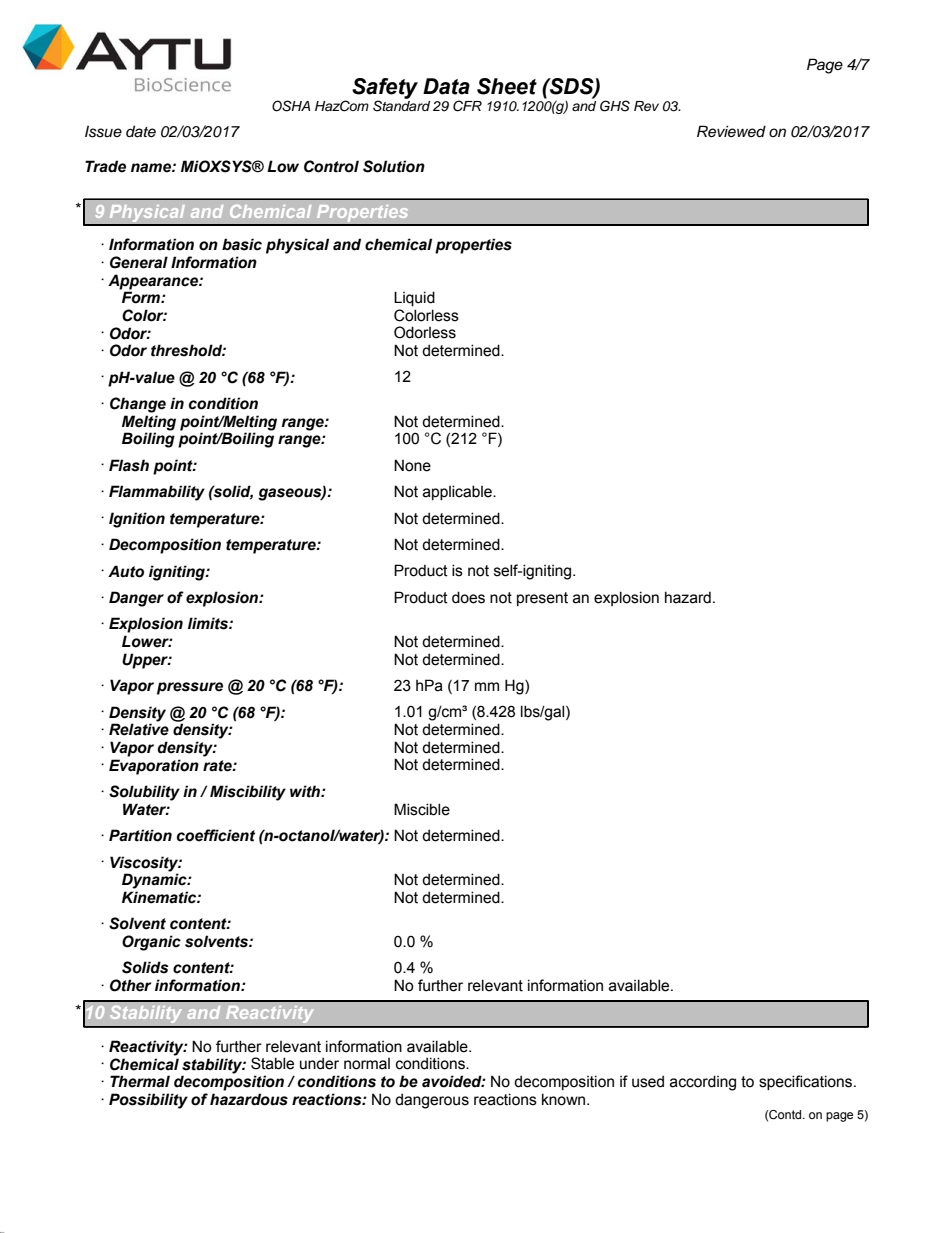  Describe the element at coordinates (422, 809) in the image. I see `Miscible` at that location.
